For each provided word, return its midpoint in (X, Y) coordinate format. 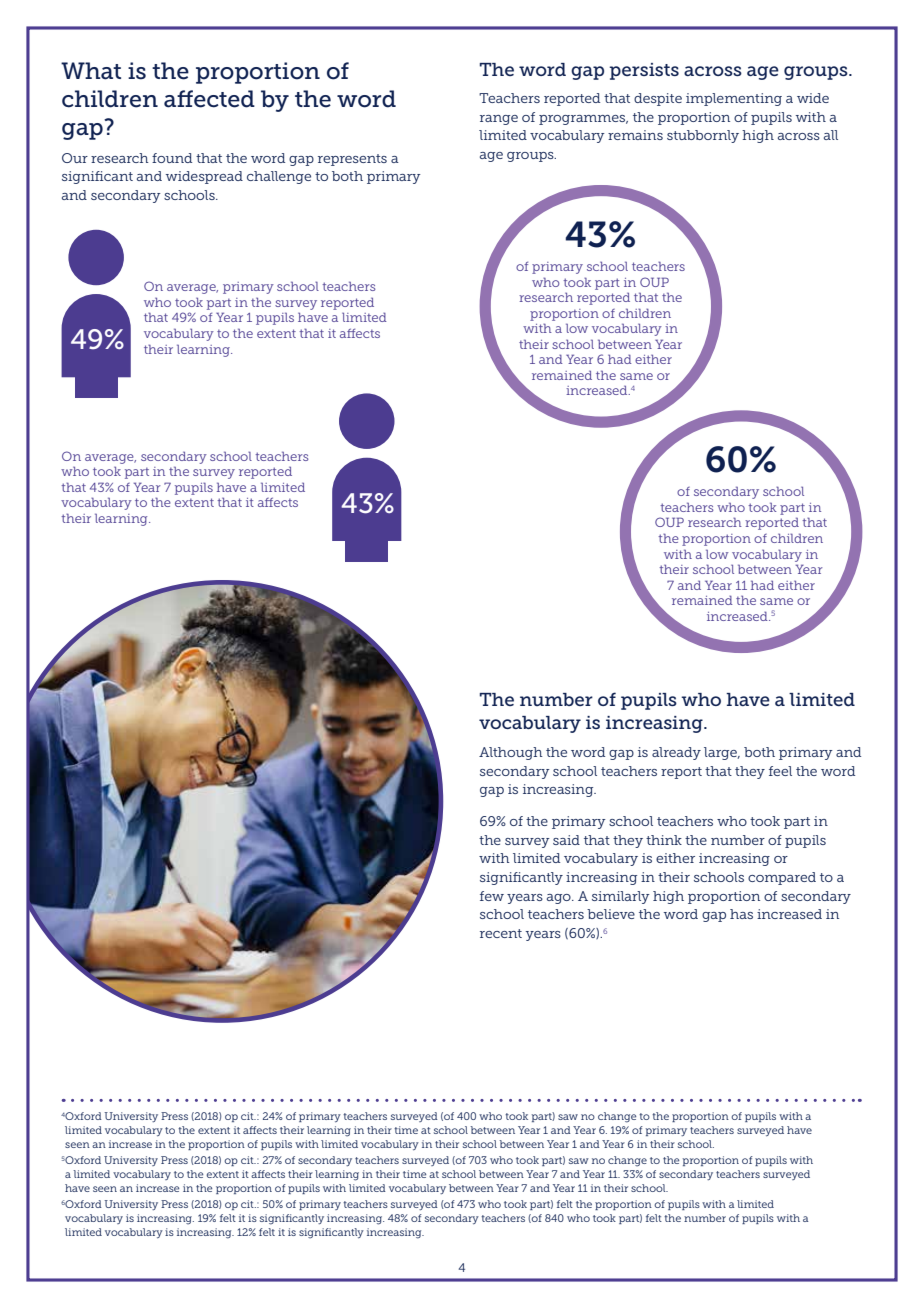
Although (511, 753)
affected (209, 99)
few (492, 896)
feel (780, 771)
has (741, 914)
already (676, 753)
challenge (279, 177)
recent (501, 933)
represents (352, 160)
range (499, 120)
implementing (734, 99)
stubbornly (703, 136)
